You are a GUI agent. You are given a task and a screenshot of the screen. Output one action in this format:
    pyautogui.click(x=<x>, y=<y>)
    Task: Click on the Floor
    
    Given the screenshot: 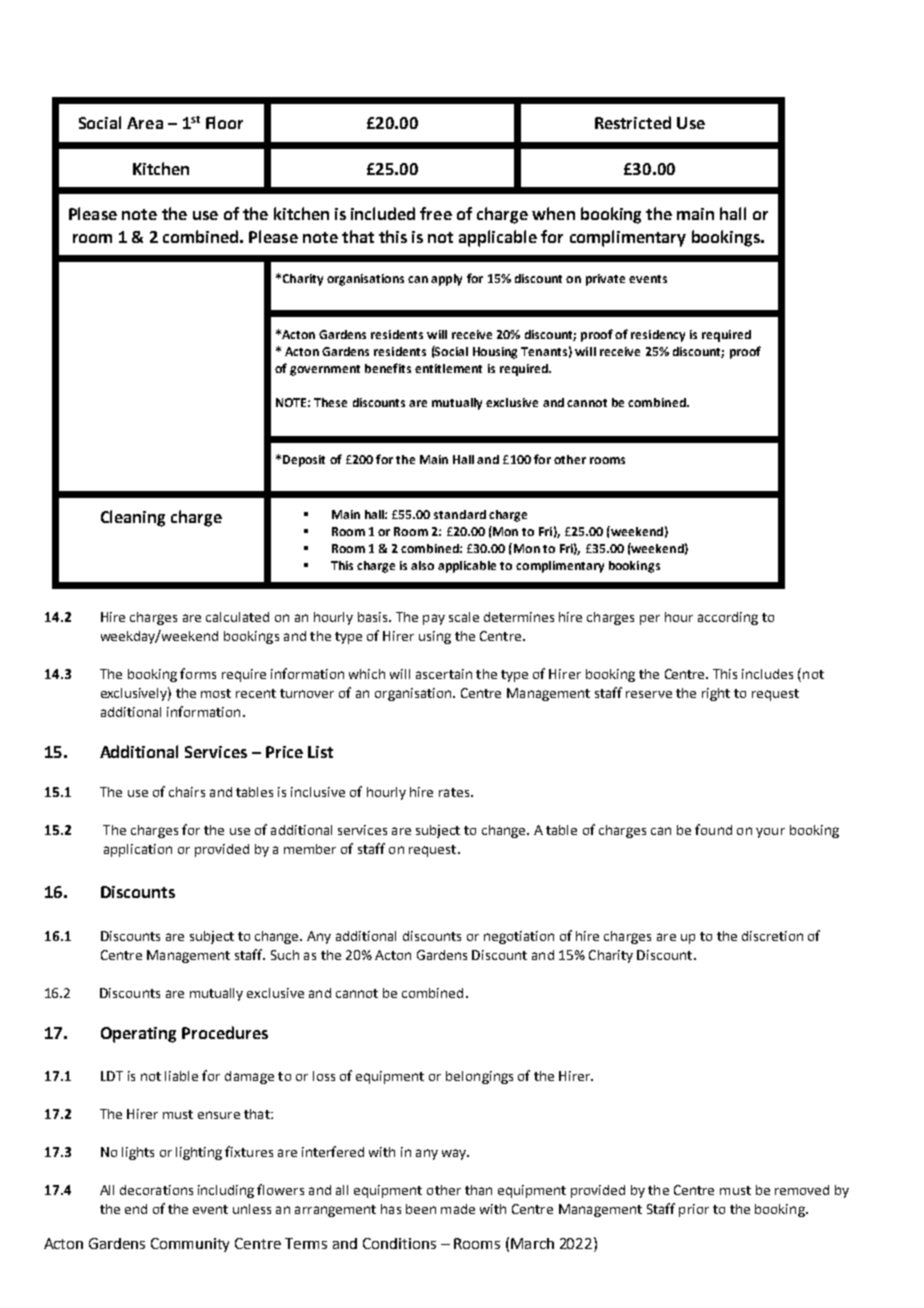 What is the action you would take?
    pyautogui.click(x=224, y=122)
